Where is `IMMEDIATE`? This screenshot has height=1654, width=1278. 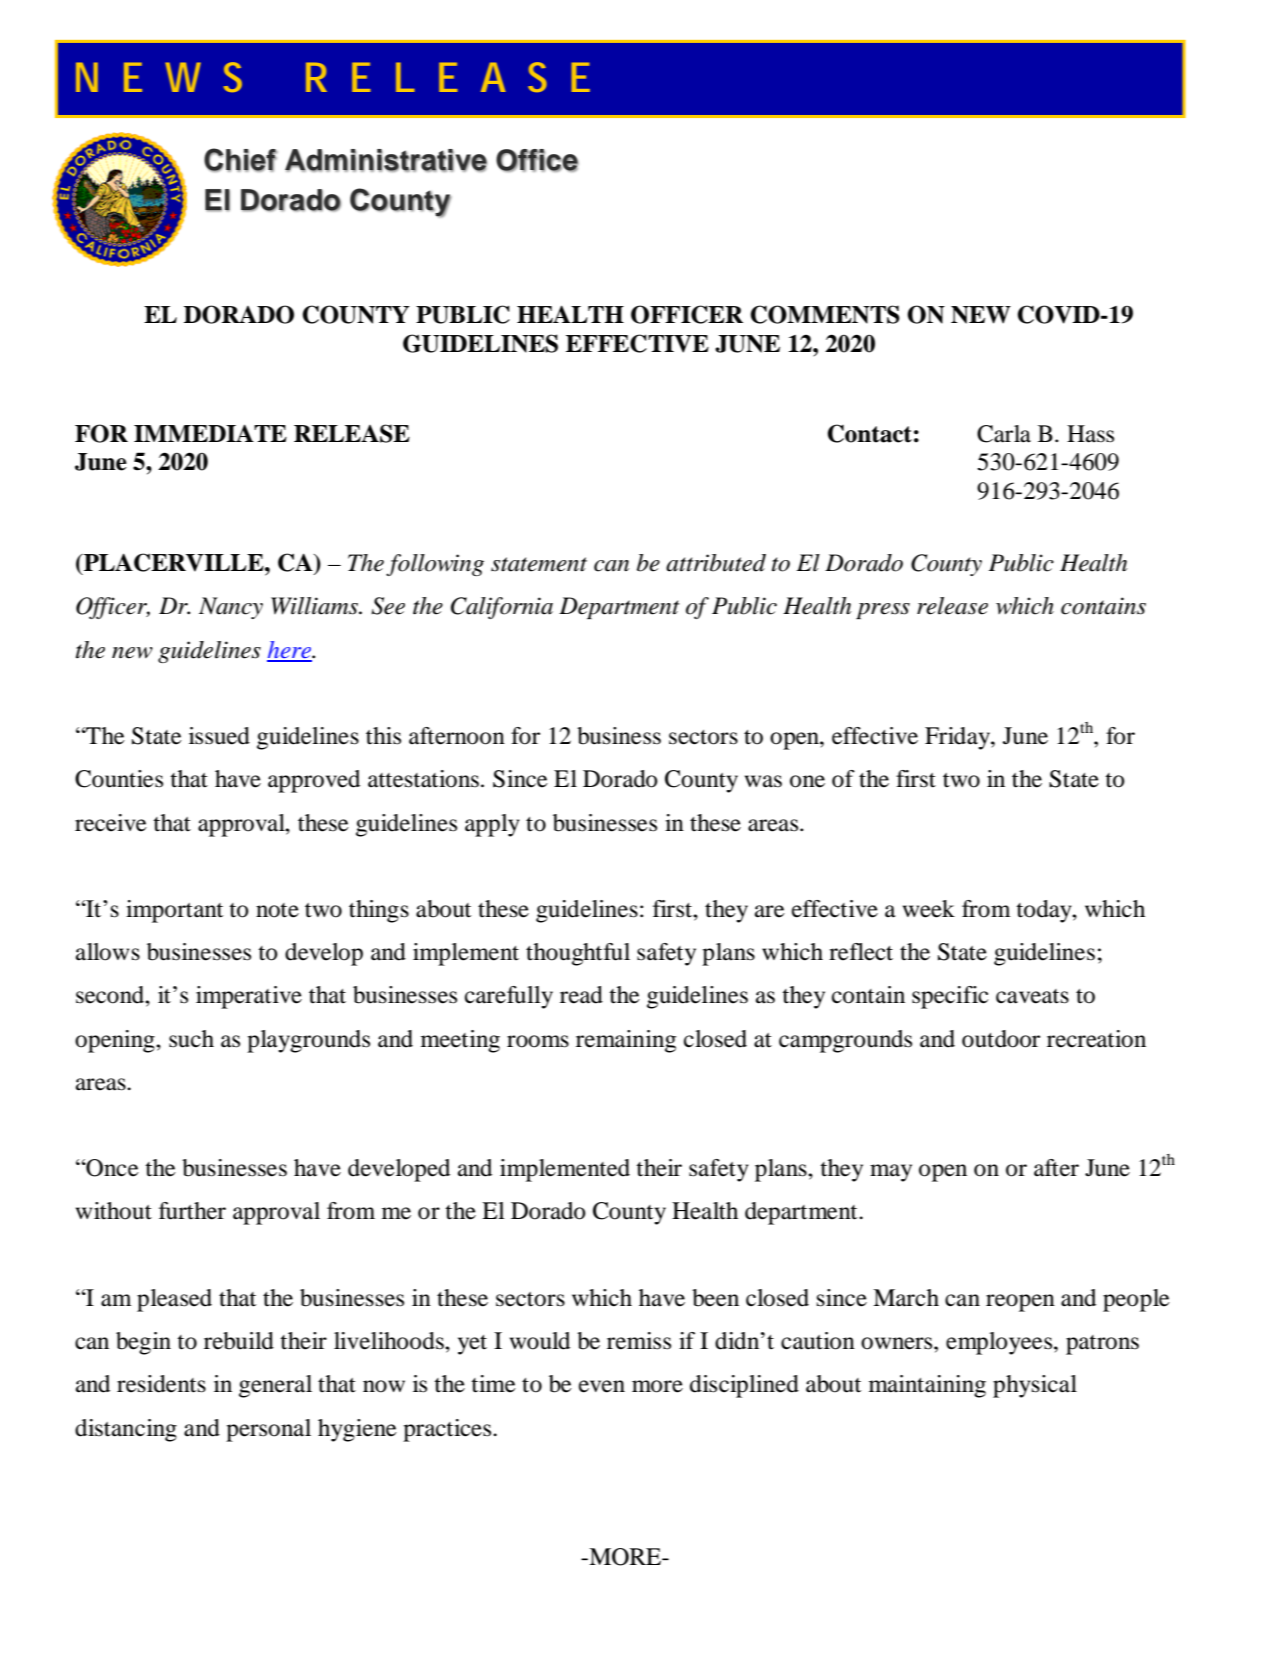
IMMEDIATE is located at coordinates (210, 433).
